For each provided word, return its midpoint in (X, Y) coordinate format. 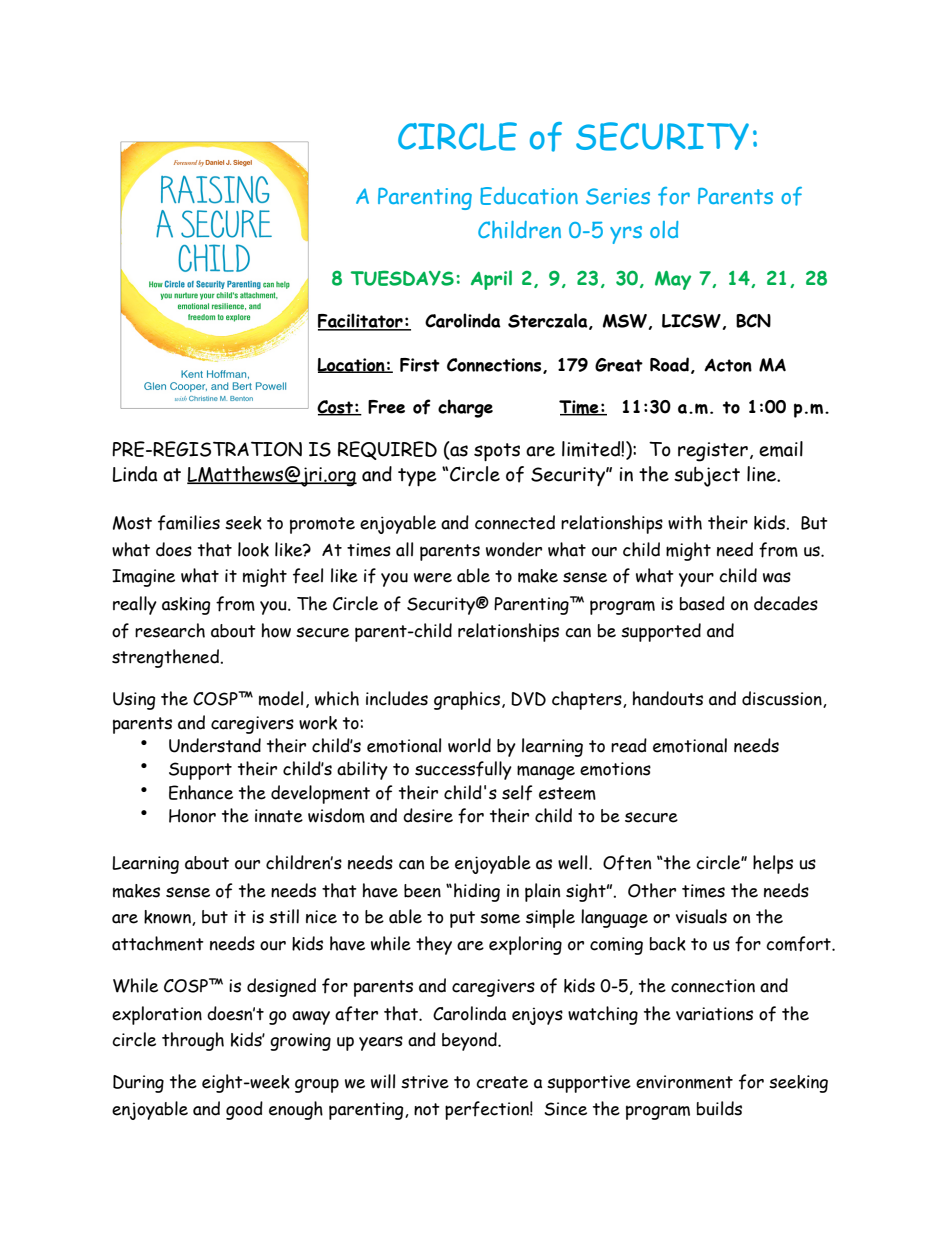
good (244, 1110)
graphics (467, 700)
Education (529, 196)
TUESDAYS (402, 278)
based (702, 603)
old (664, 229)
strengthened (166, 658)
